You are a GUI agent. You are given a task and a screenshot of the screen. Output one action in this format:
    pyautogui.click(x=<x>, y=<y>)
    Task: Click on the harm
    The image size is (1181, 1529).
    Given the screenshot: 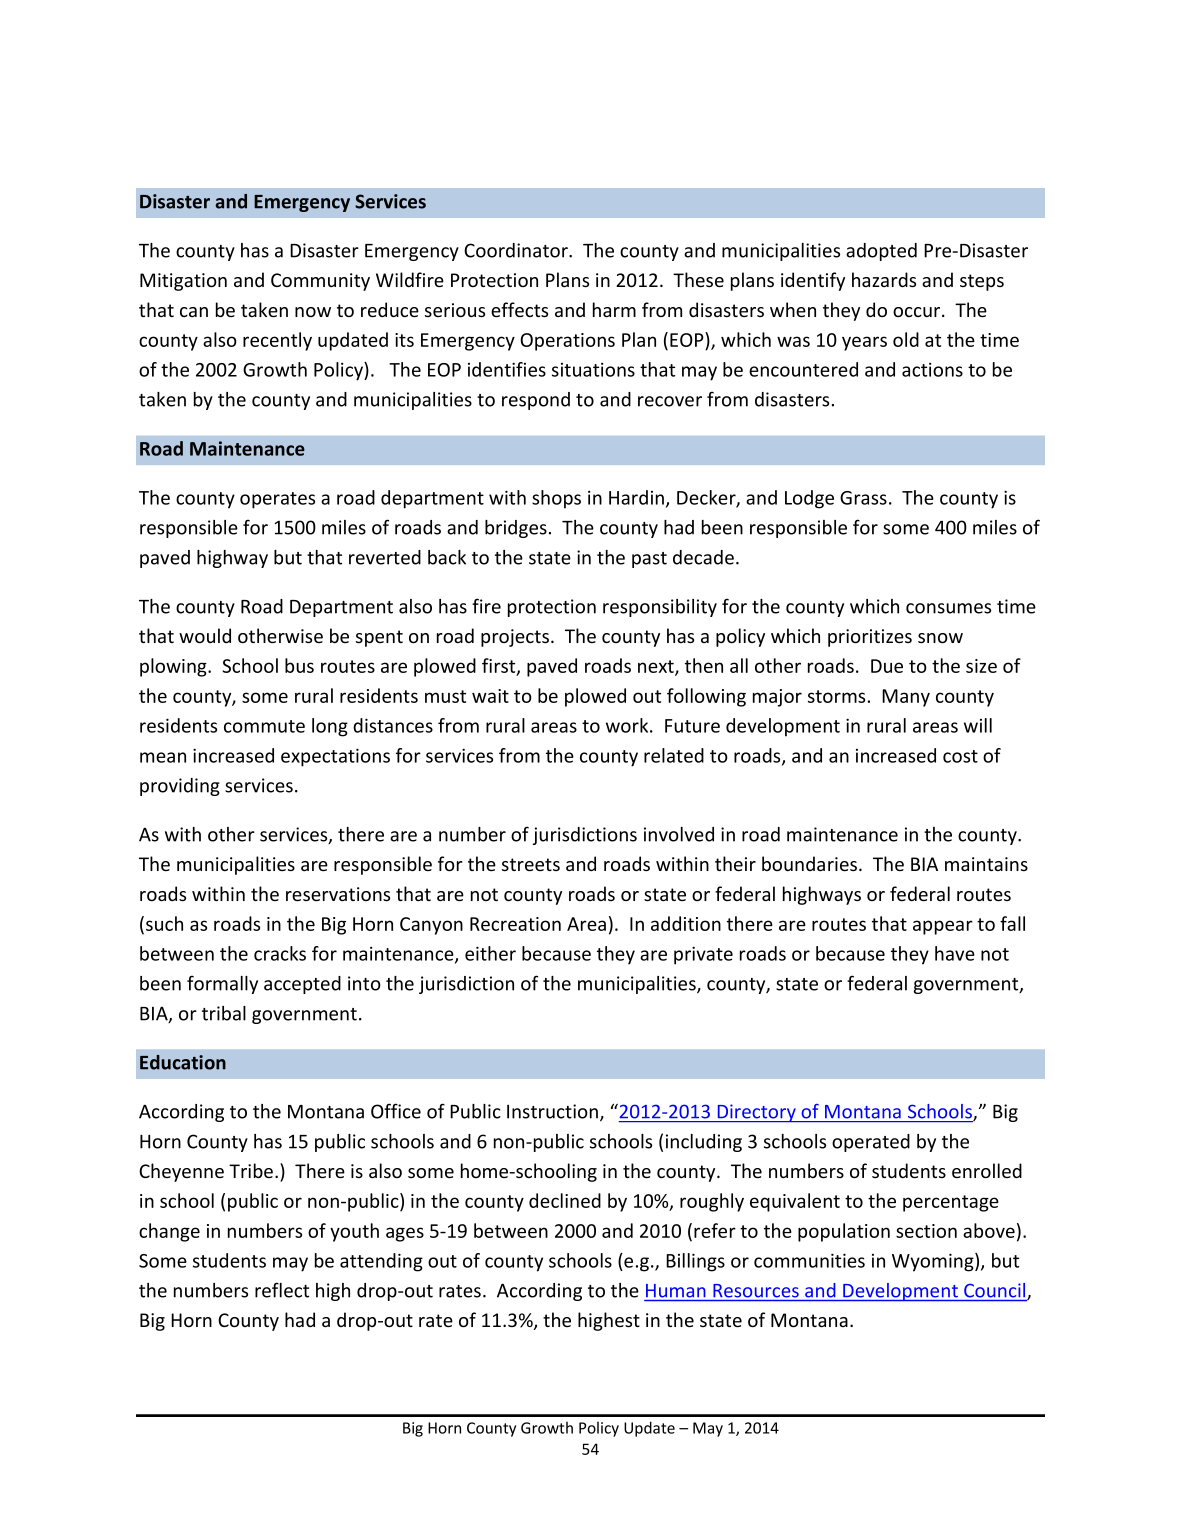 What is the action you would take?
    pyautogui.click(x=614, y=309)
